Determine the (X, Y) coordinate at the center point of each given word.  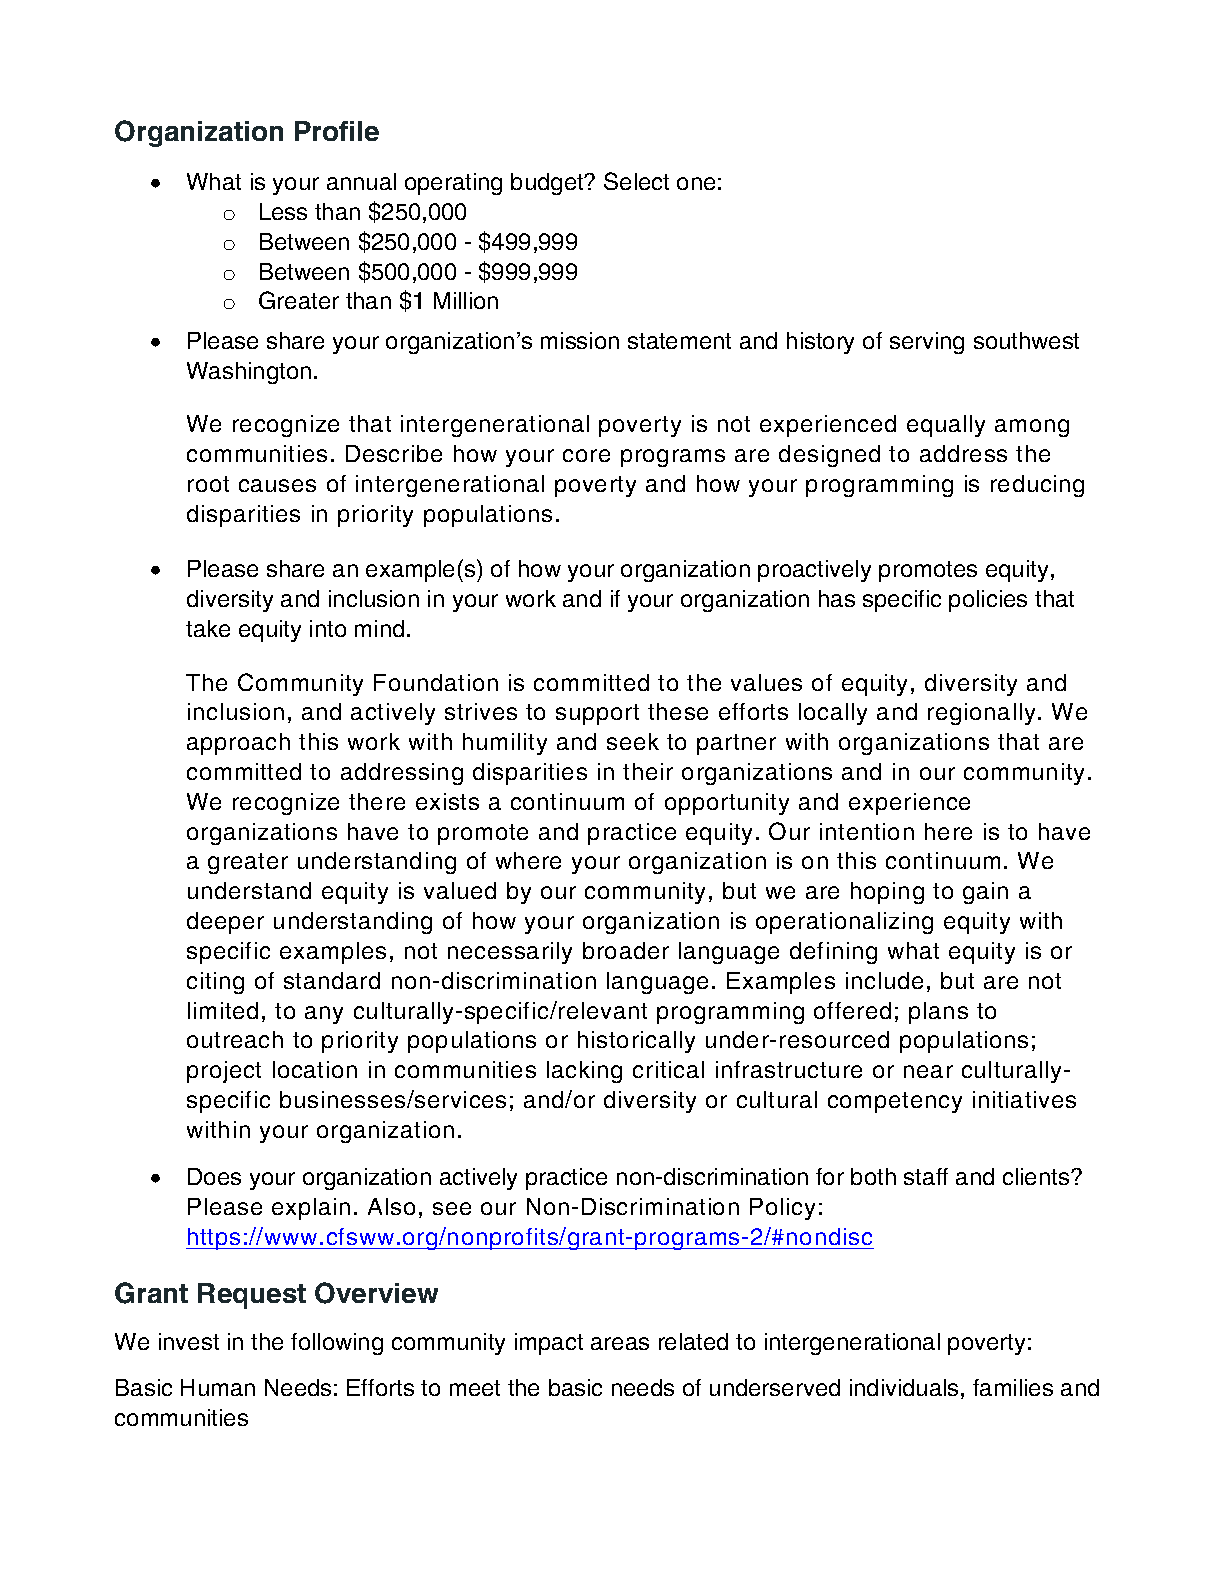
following (337, 1344)
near (928, 1071)
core (586, 455)
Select (636, 181)
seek (633, 741)
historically (636, 1042)
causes (277, 485)
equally (946, 426)
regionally (981, 714)
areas (620, 1343)
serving (927, 343)
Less (283, 211)
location (315, 1069)
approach (238, 744)
